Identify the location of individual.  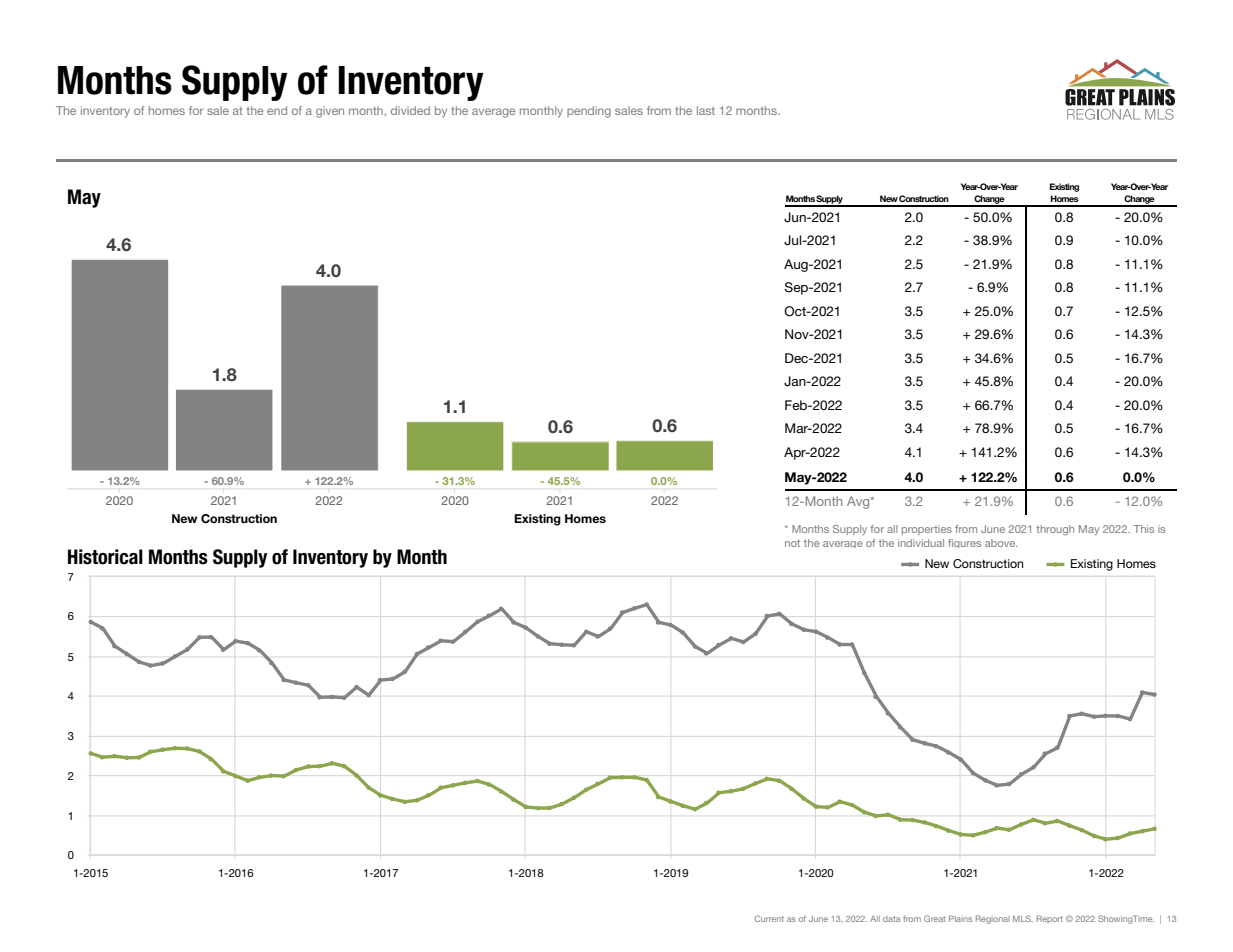
(921, 543).
